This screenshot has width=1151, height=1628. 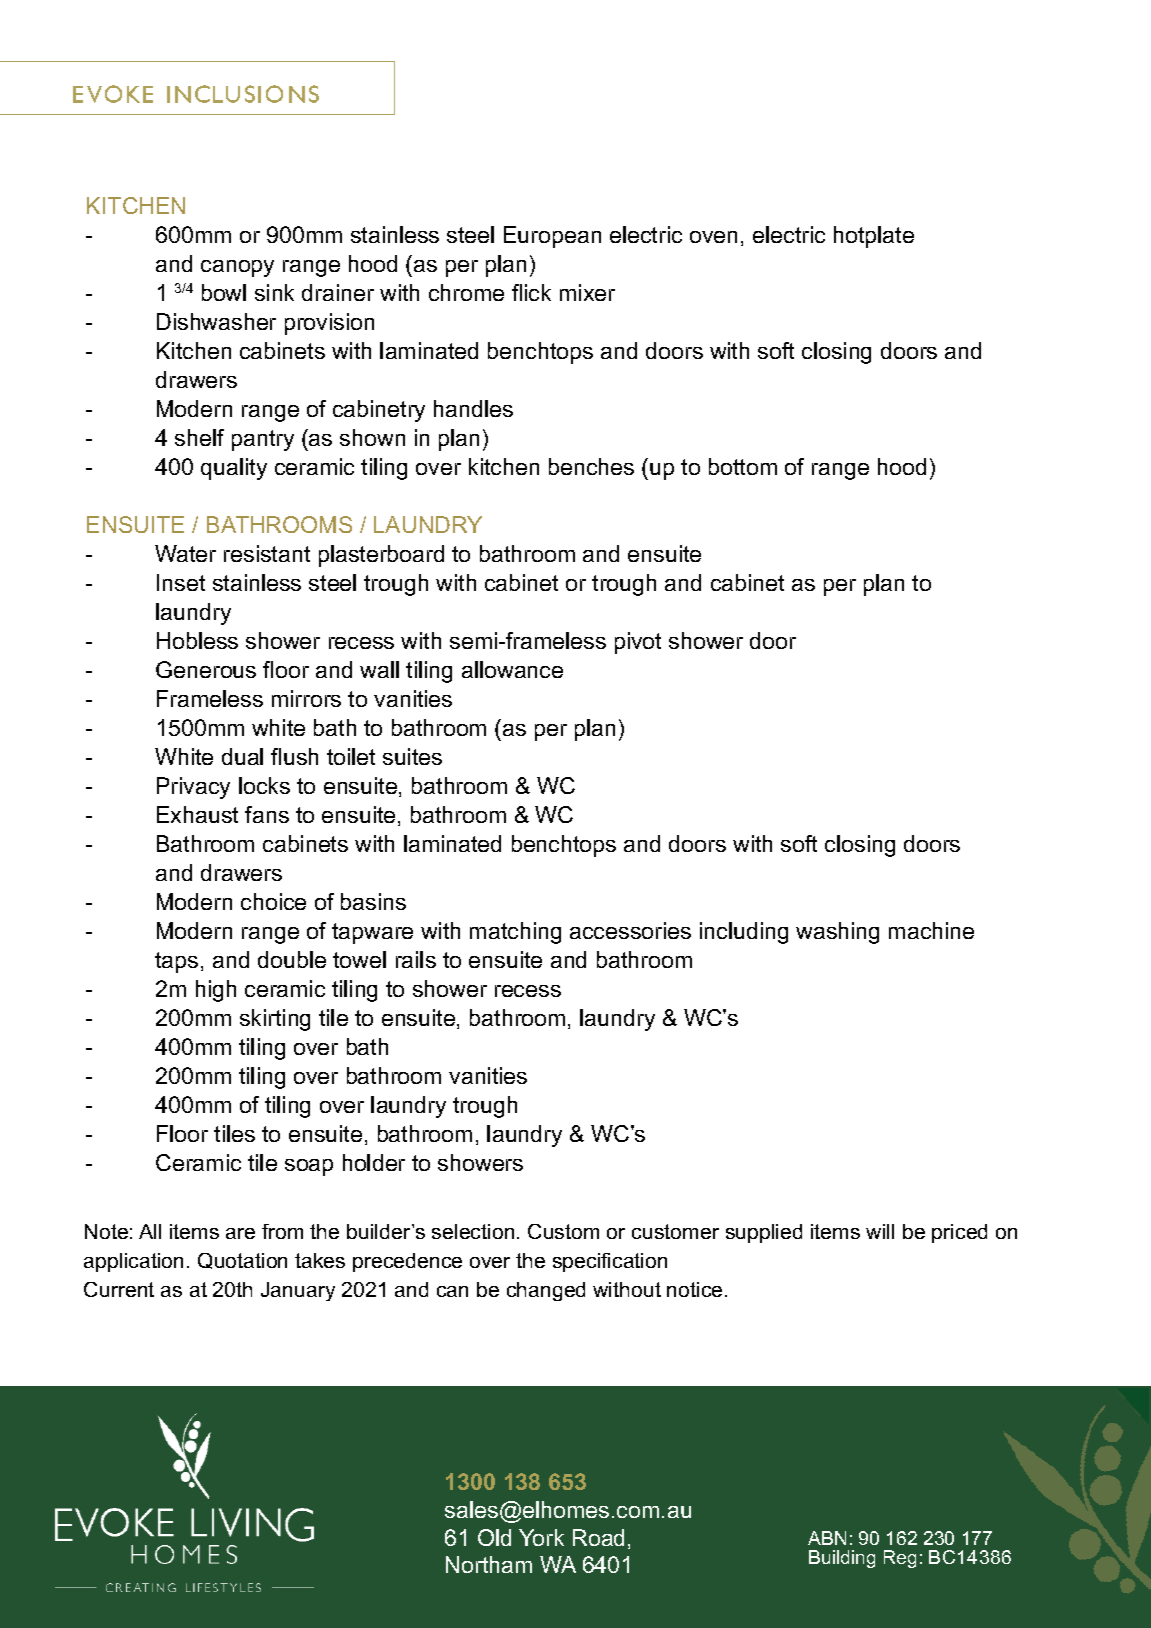 What do you see at coordinates (515, 933) in the screenshot?
I see `matching` at bounding box center [515, 933].
